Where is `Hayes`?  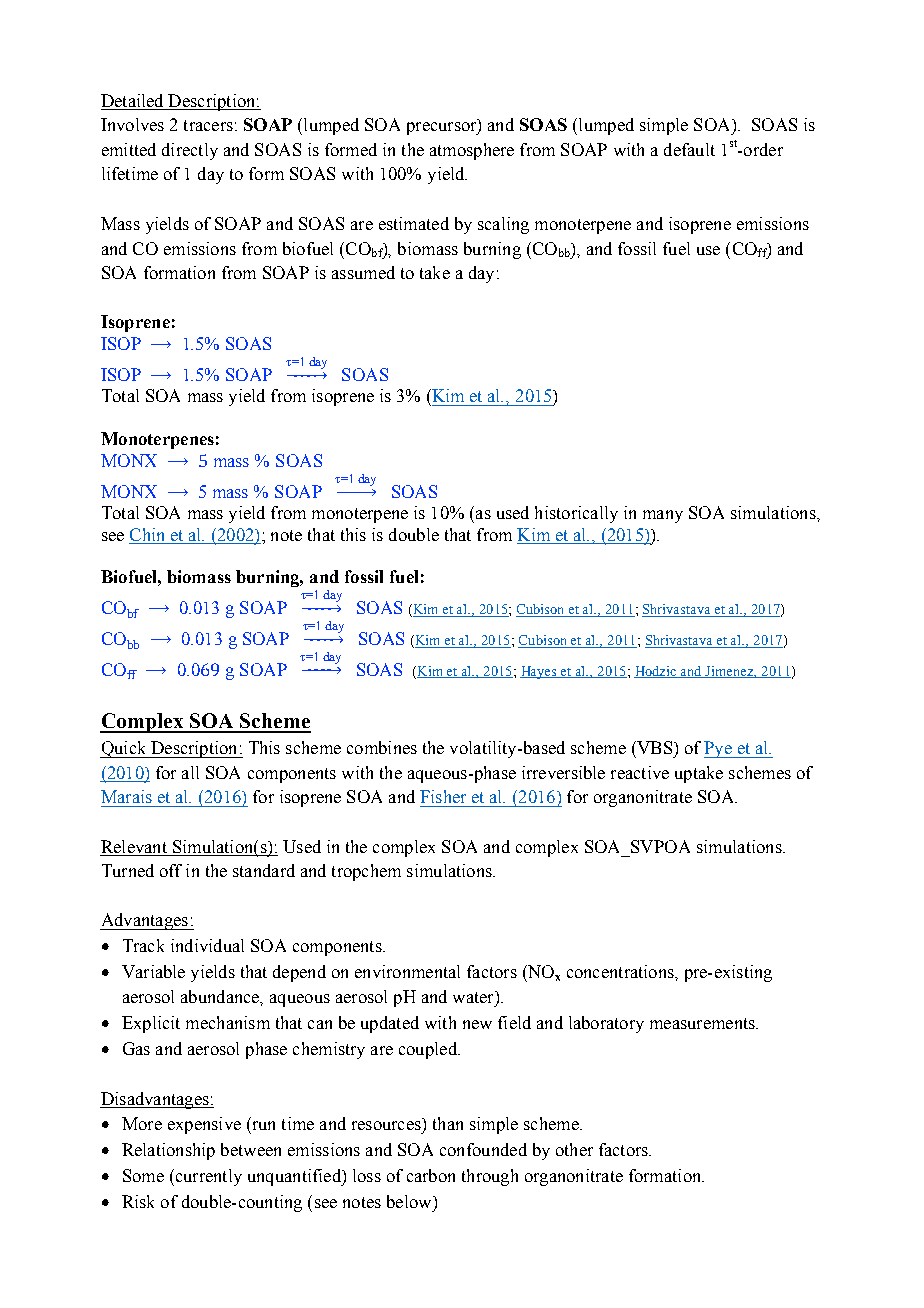 Hayes is located at coordinates (539, 672).
